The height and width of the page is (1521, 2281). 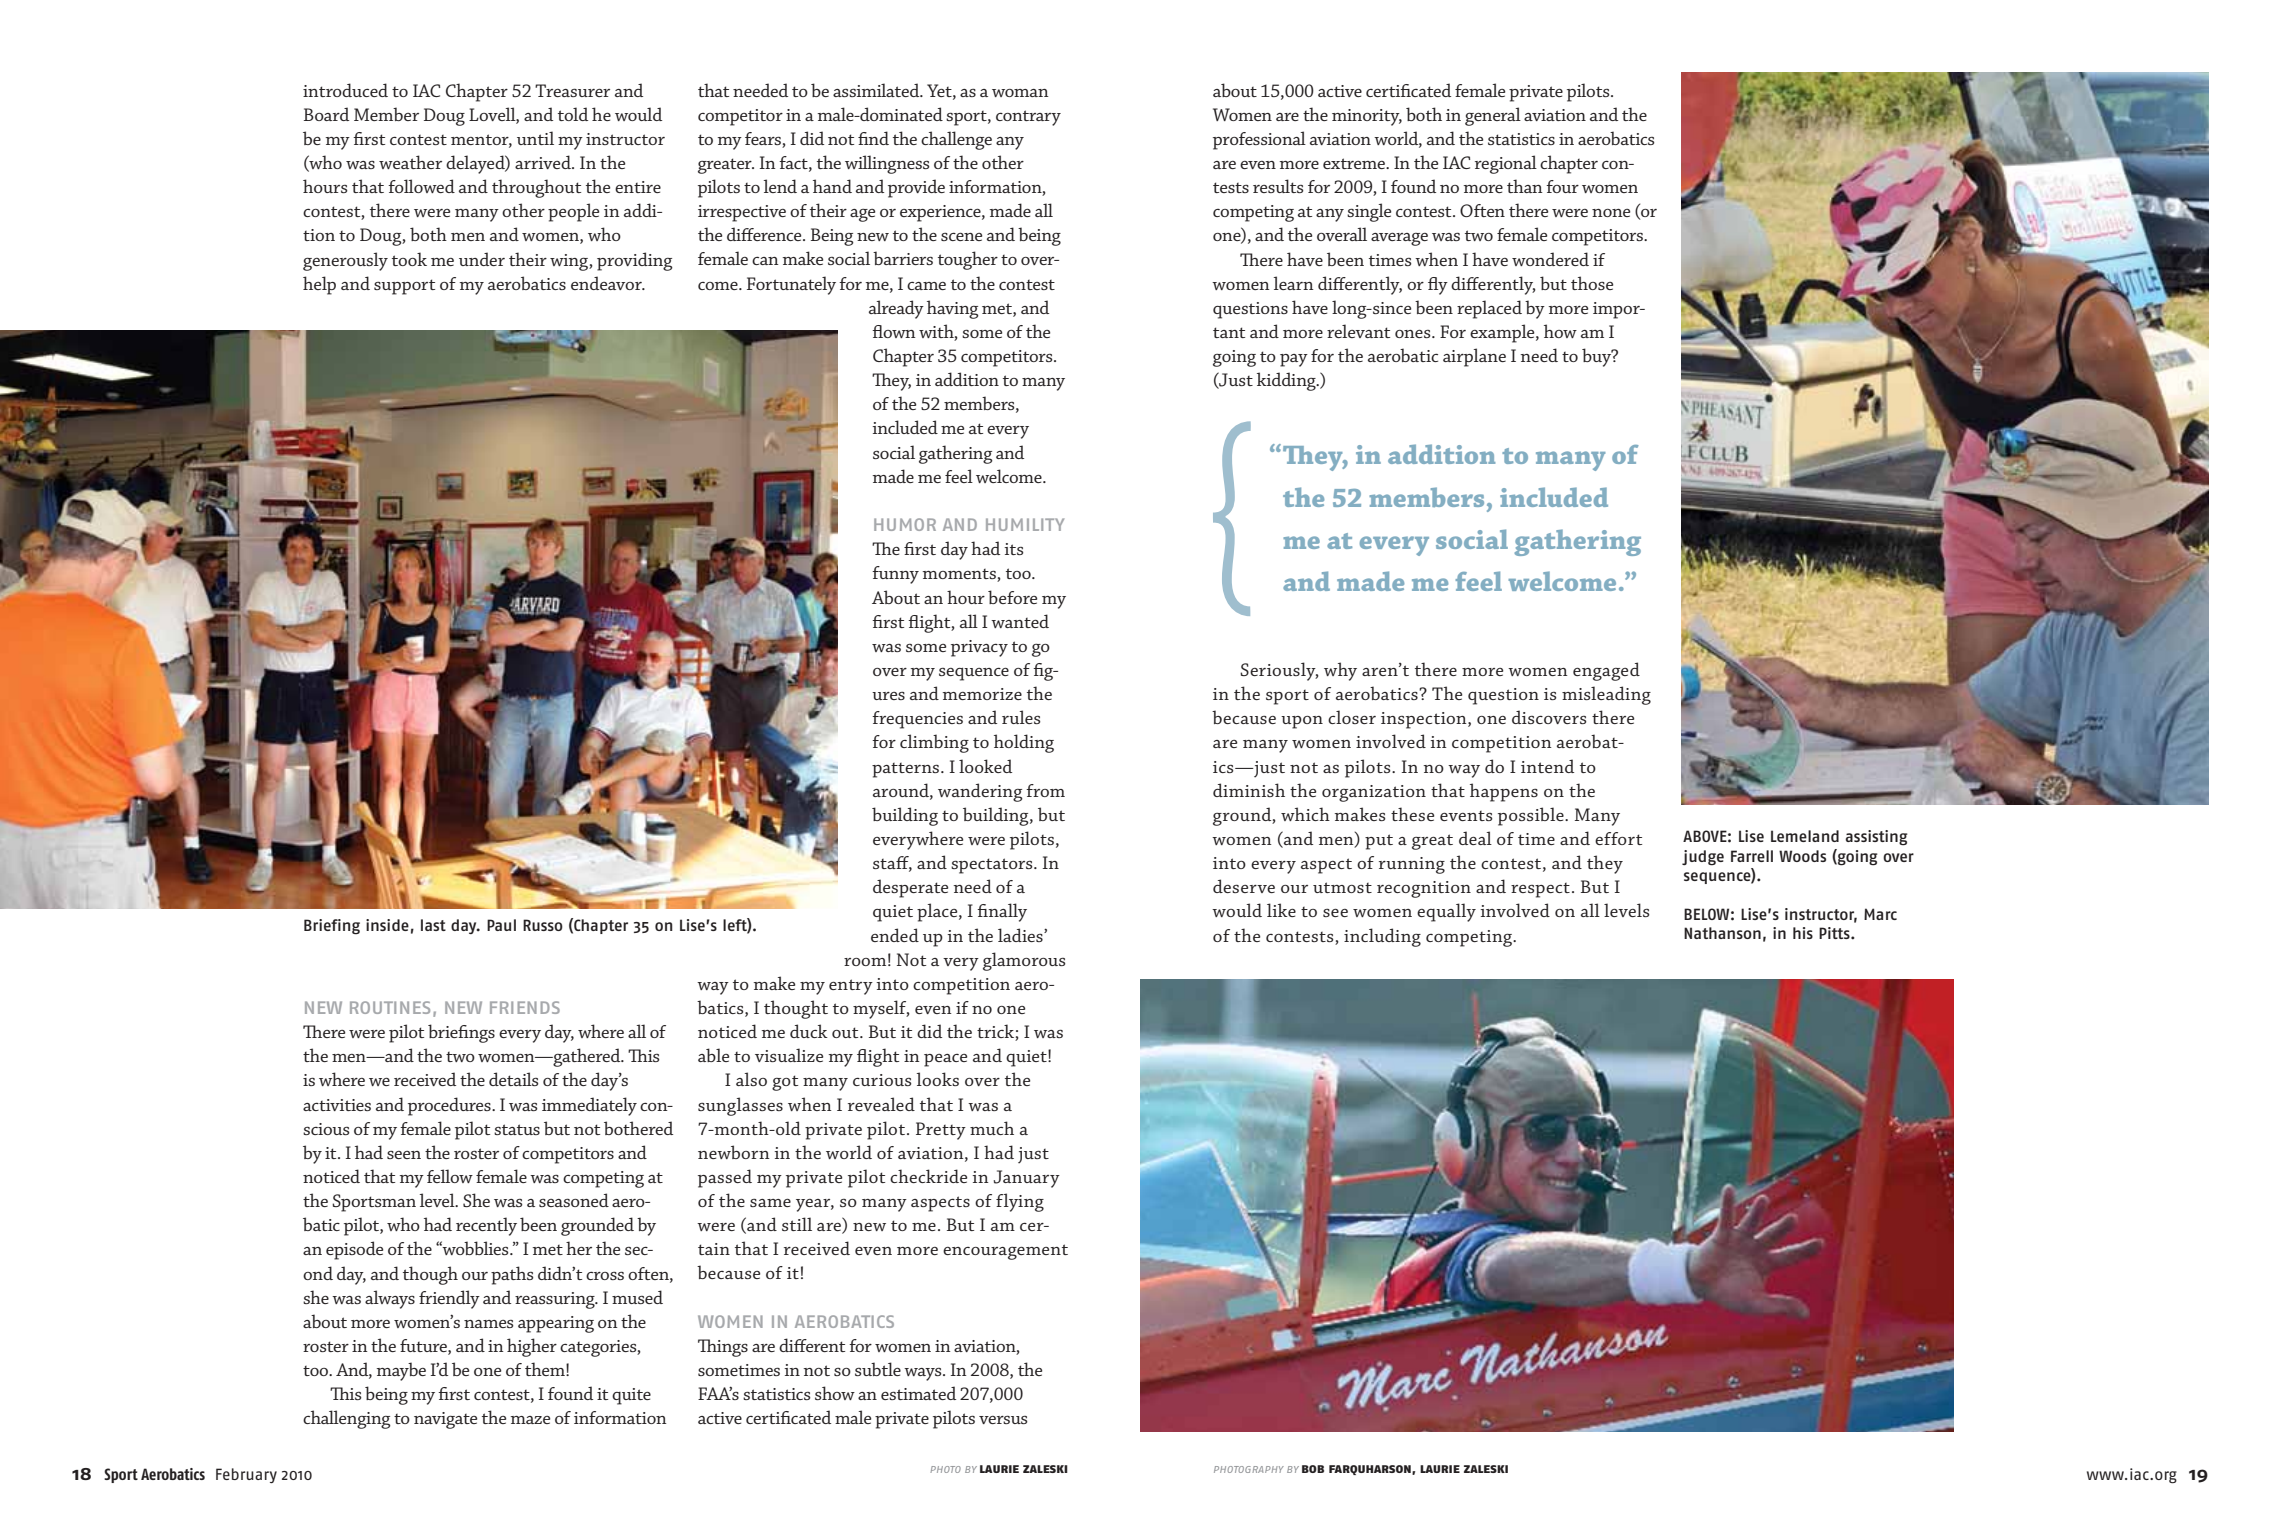 I want to click on funny, so click(x=895, y=575).
